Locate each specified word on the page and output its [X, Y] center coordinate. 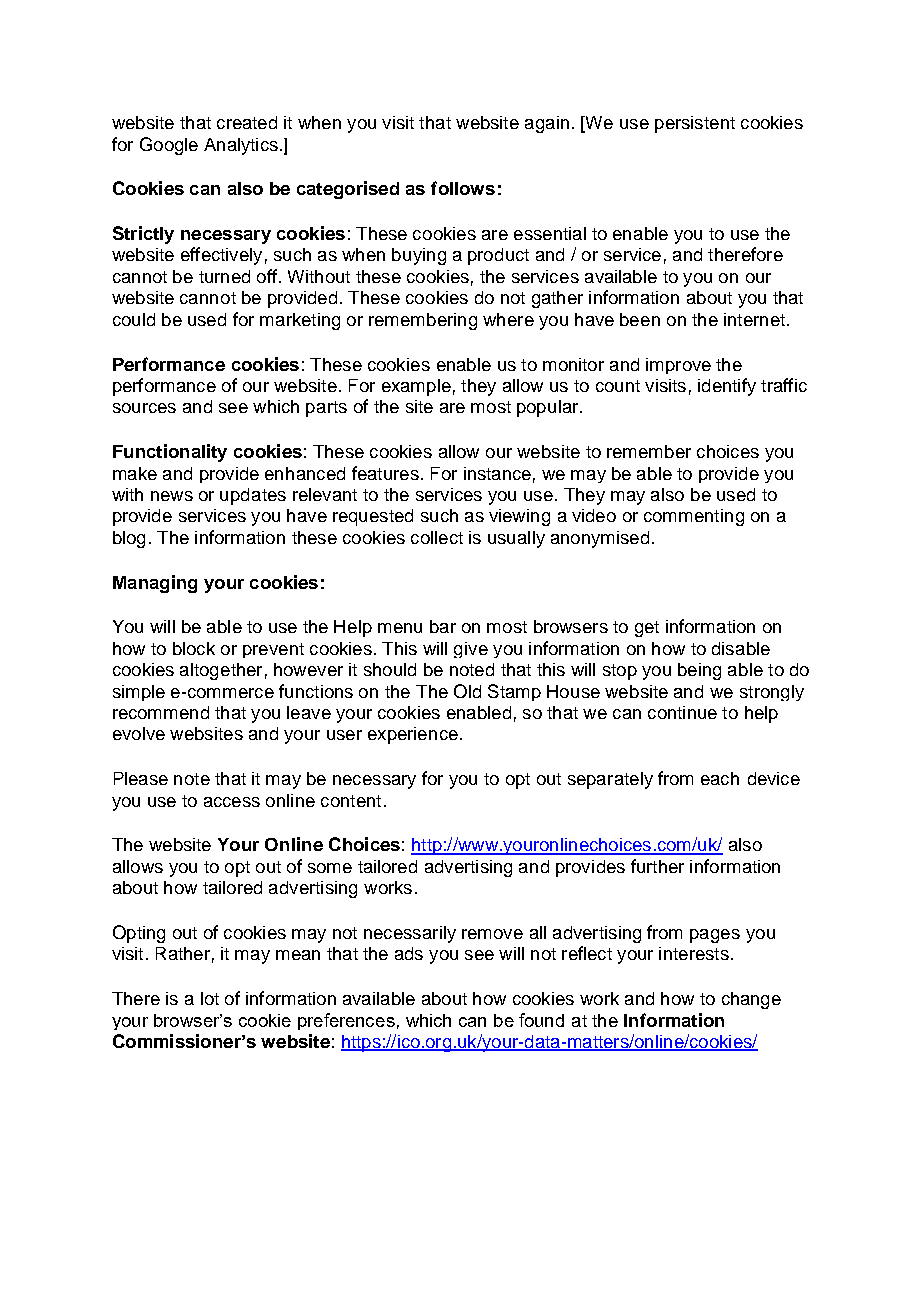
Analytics [241, 146]
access [232, 802]
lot [210, 998]
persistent [695, 124]
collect [437, 537]
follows [463, 188]
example [416, 387]
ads [409, 953]
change [751, 1000]
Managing [155, 584]
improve [678, 366]
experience [413, 735]
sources [144, 408]
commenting [694, 517]
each [720, 778]
